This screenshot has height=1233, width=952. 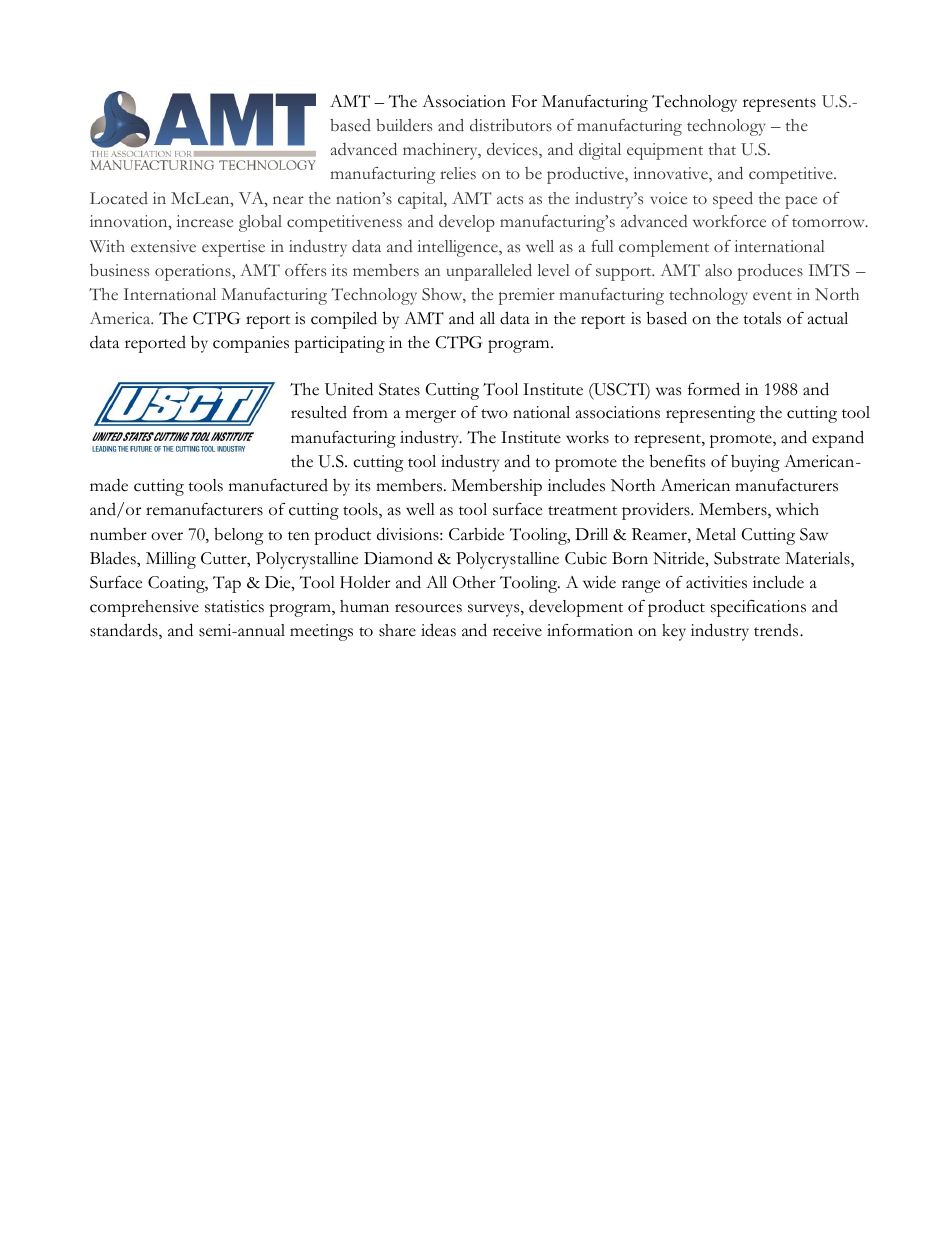 I want to click on companies, so click(x=251, y=344).
